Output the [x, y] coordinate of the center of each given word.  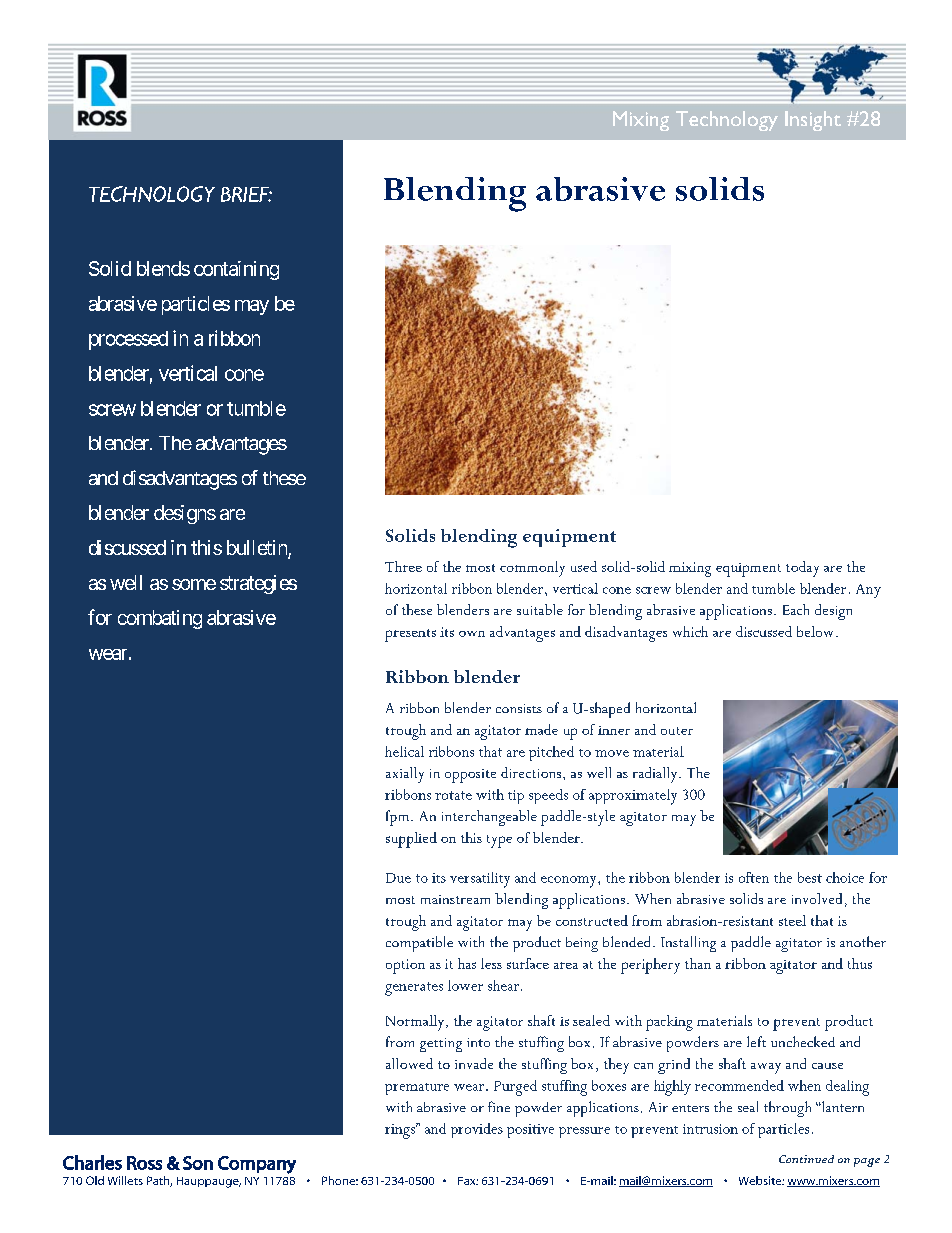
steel [792, 920]
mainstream [455, 899]
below [817, 631]
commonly [532, 569]
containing [236, 270]
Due [398, 878]
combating [160, 619]
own [472, 634]
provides [477, 1130]
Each [796, 609]
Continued [806, 1159]
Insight [813, 121]
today [802, 569]
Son [198, 1163]
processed [128, 340]
